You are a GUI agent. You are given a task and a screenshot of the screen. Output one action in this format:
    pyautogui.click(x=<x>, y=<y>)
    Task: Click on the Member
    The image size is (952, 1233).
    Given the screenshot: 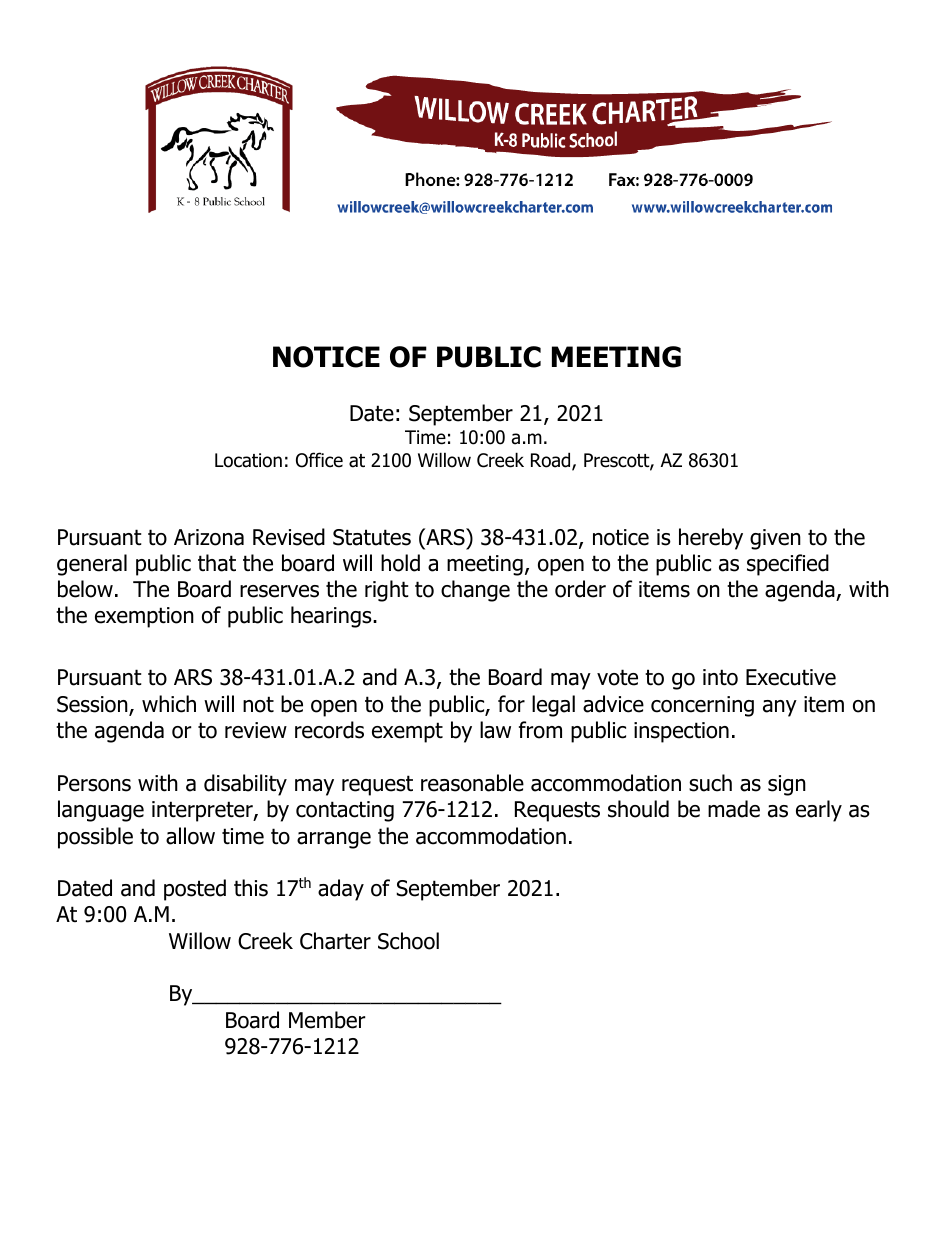 What is the action you would take?
    pyautogui.click(x=327, y=1020)
